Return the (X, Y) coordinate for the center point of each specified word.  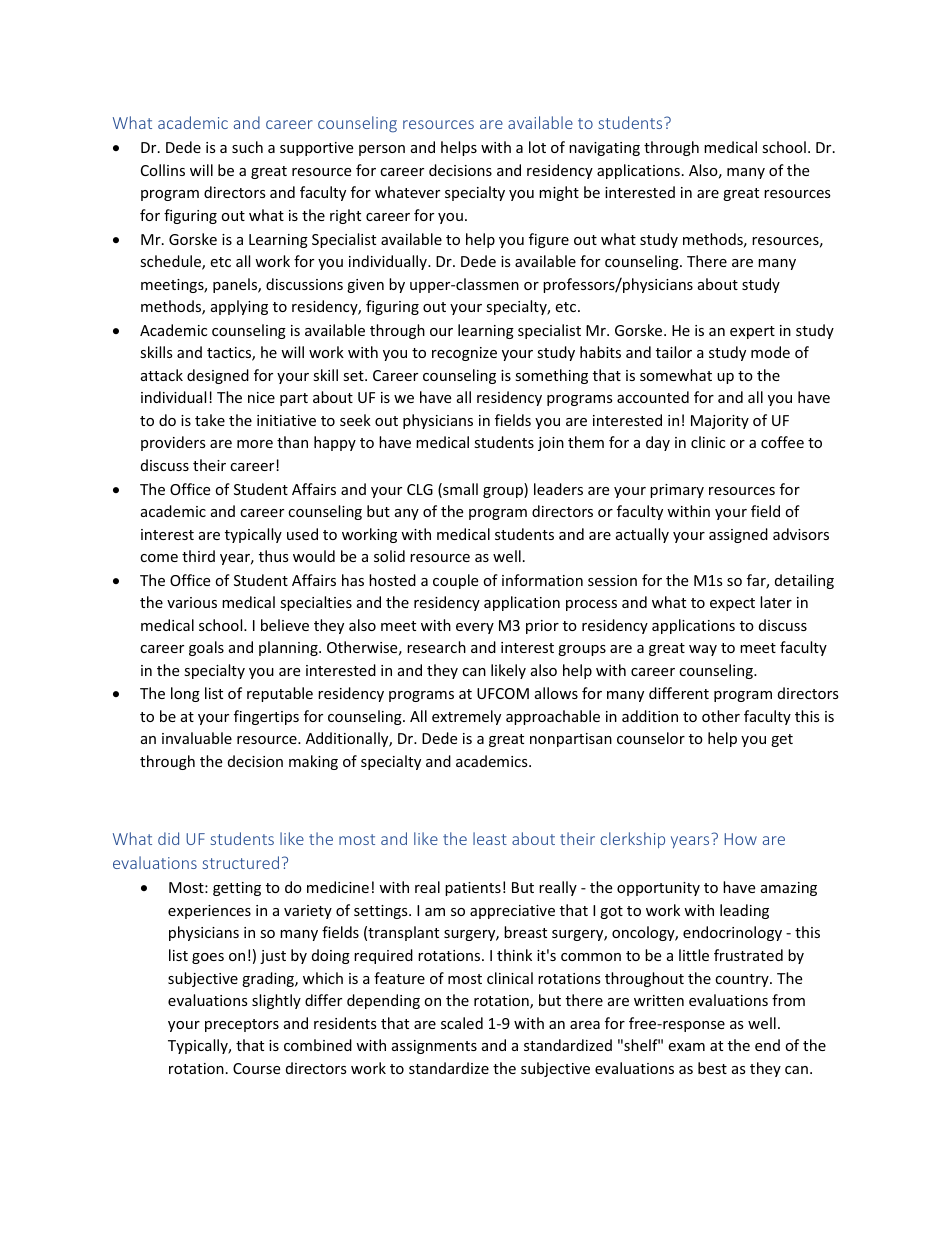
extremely (466, 717)
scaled (462, 1023)
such (247, 147)
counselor (651, 738)
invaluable (197, 738)
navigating (604, 149)
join (551, 444)
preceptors (242, 1025)
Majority (720, 422)
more (255, 444)
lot (537, 147)
